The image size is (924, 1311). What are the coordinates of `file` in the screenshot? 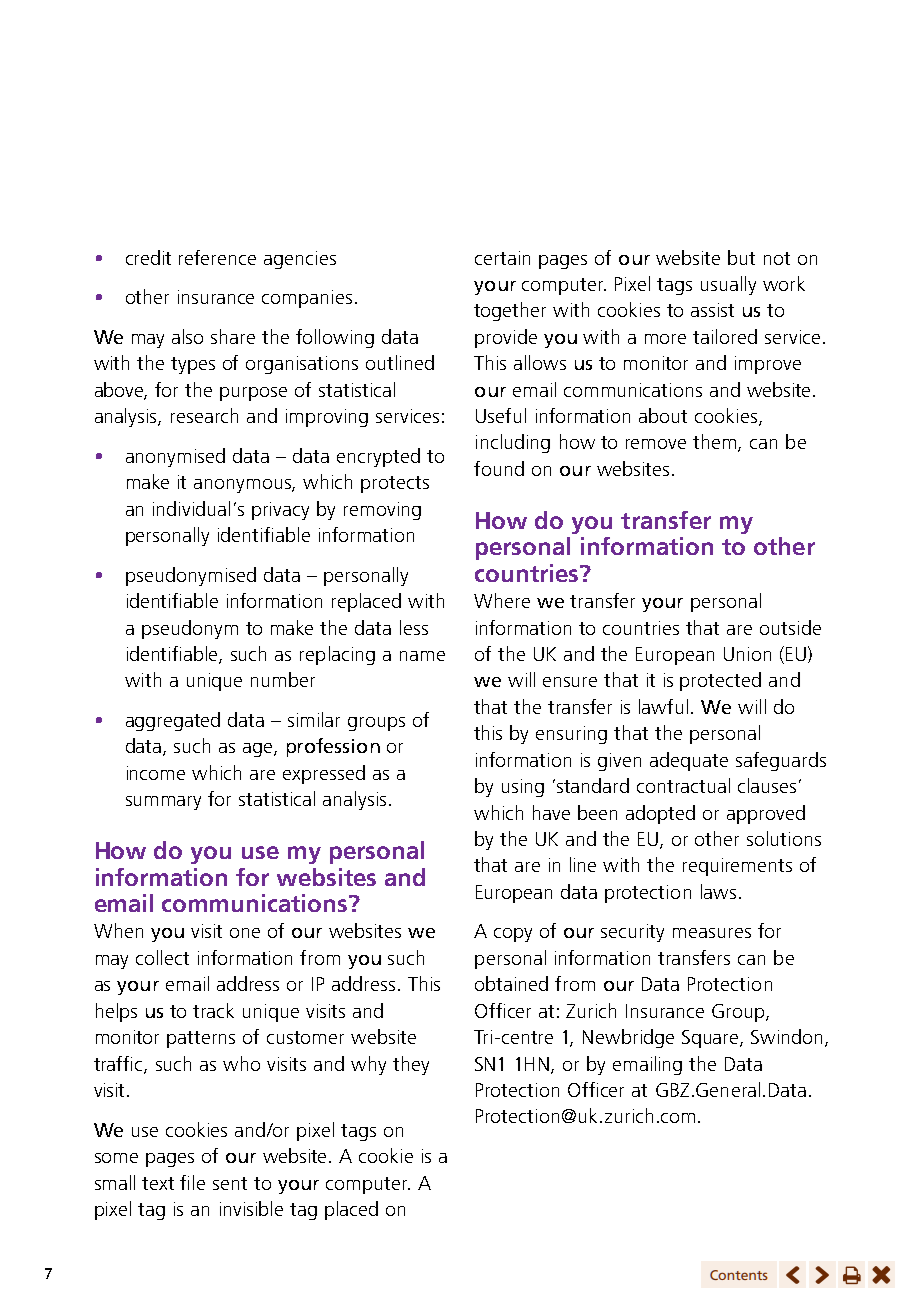 It's located at (192, 1182).
